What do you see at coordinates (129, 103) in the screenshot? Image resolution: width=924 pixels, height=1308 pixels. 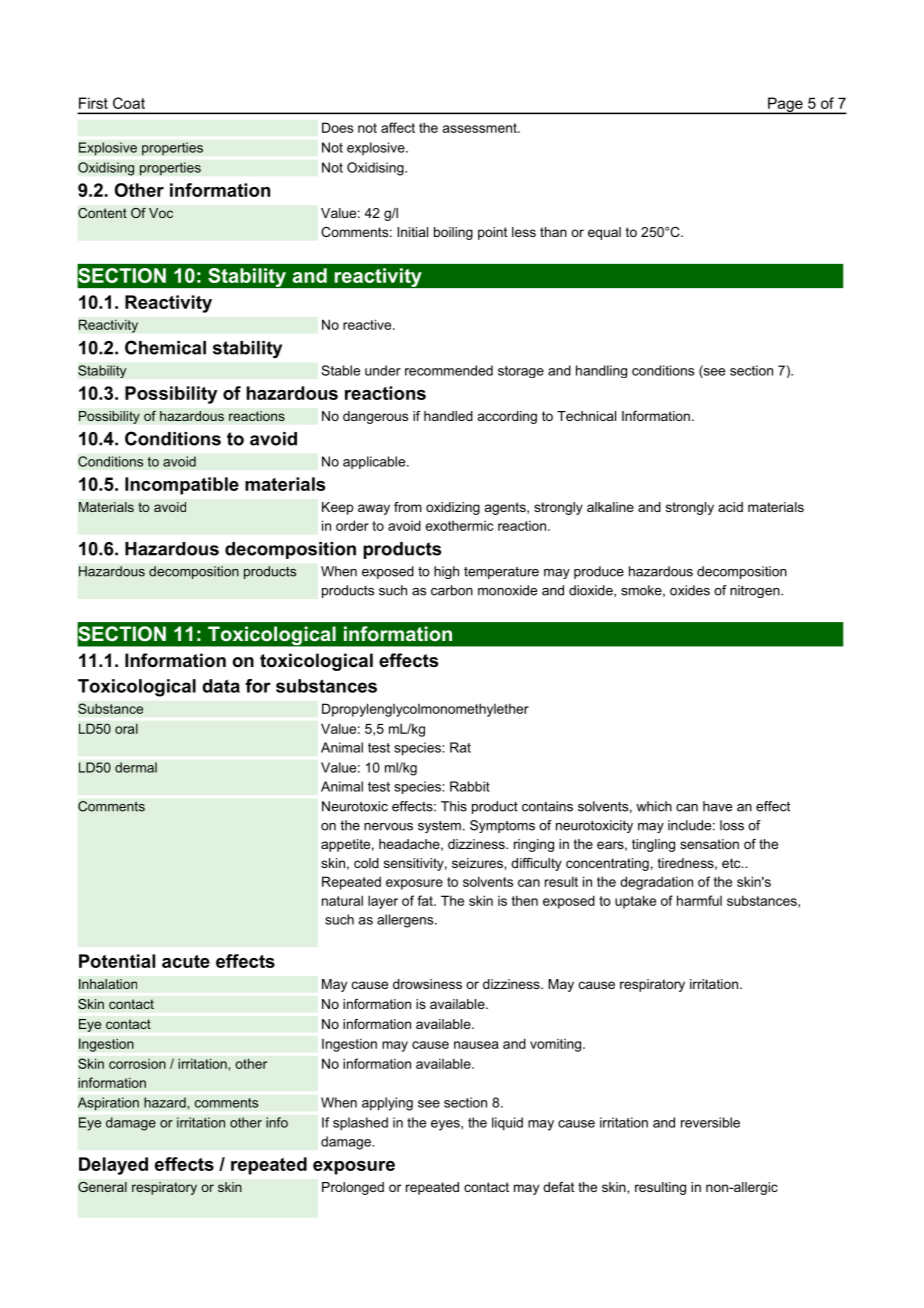 I see `Coat` at bounding box center [129, 103].
